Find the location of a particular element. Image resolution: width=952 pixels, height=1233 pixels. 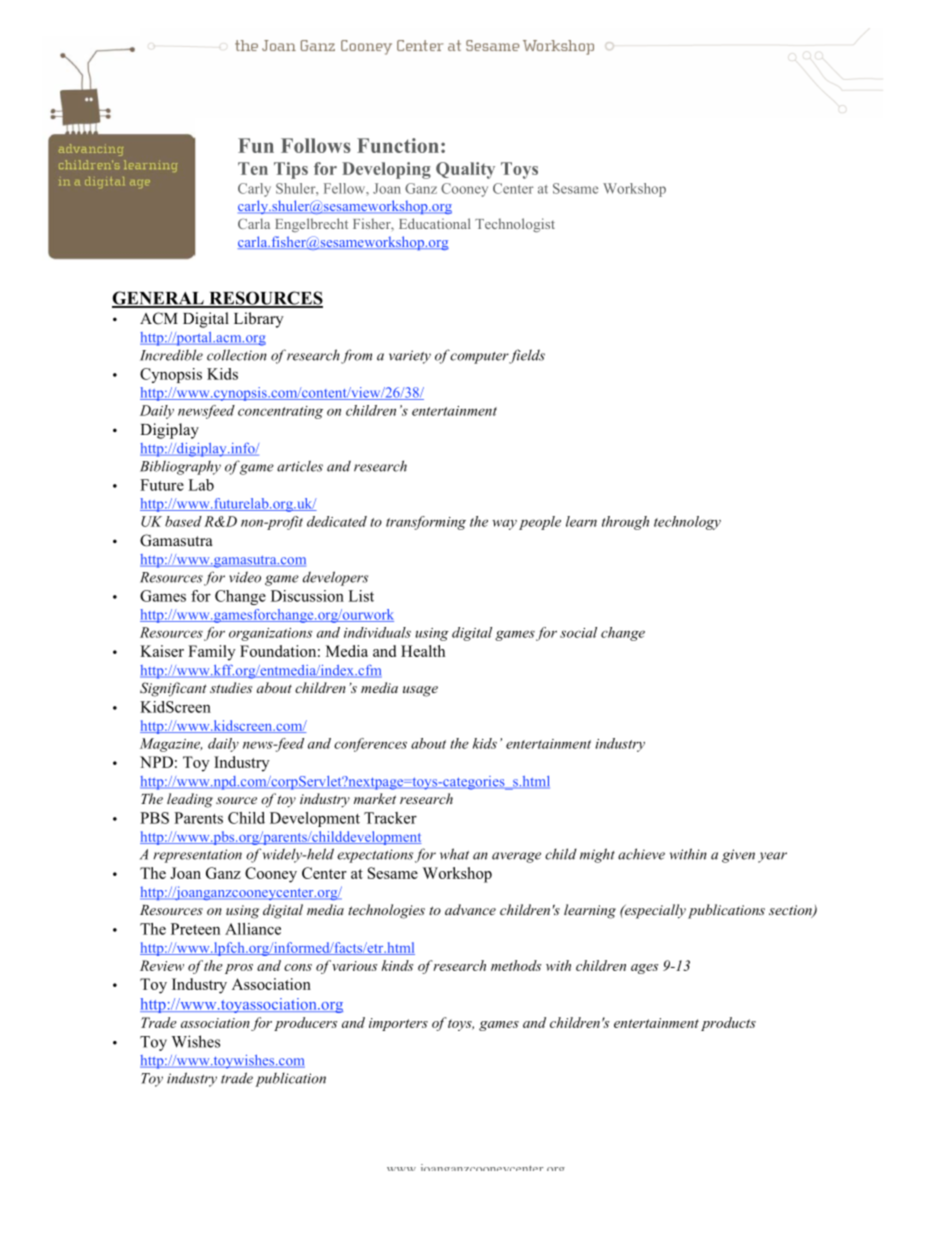

pros is located at coordinates (239, 969).
